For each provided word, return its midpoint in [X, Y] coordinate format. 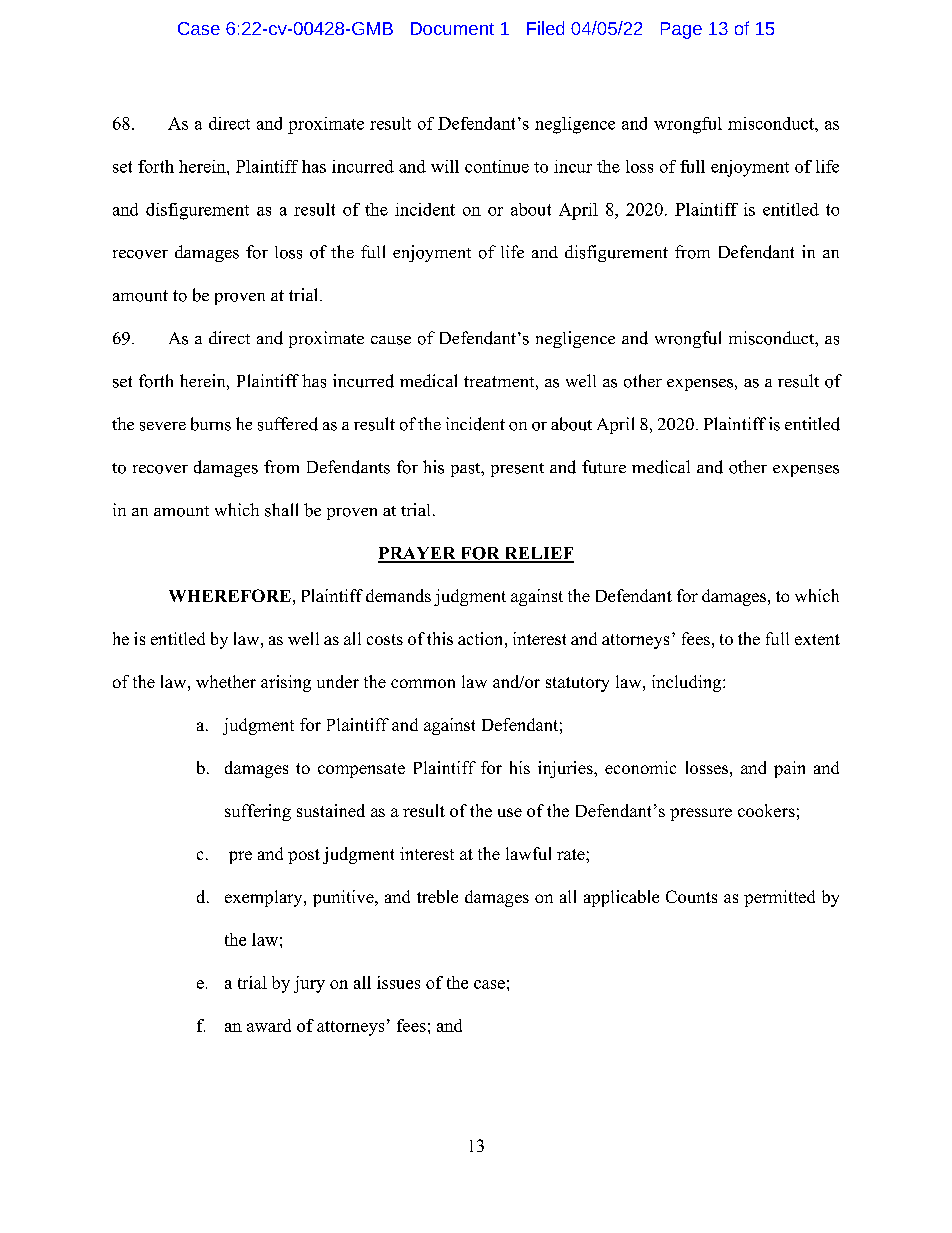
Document [452, 28]
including [688, 683]
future [604, 467]
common [423, 683]
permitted [779, 898]
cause [391, 340]
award [269, 1025]
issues [398, 982]
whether [226, 681]
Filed [545, 28]
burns [211, 424]
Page [681, 30]
